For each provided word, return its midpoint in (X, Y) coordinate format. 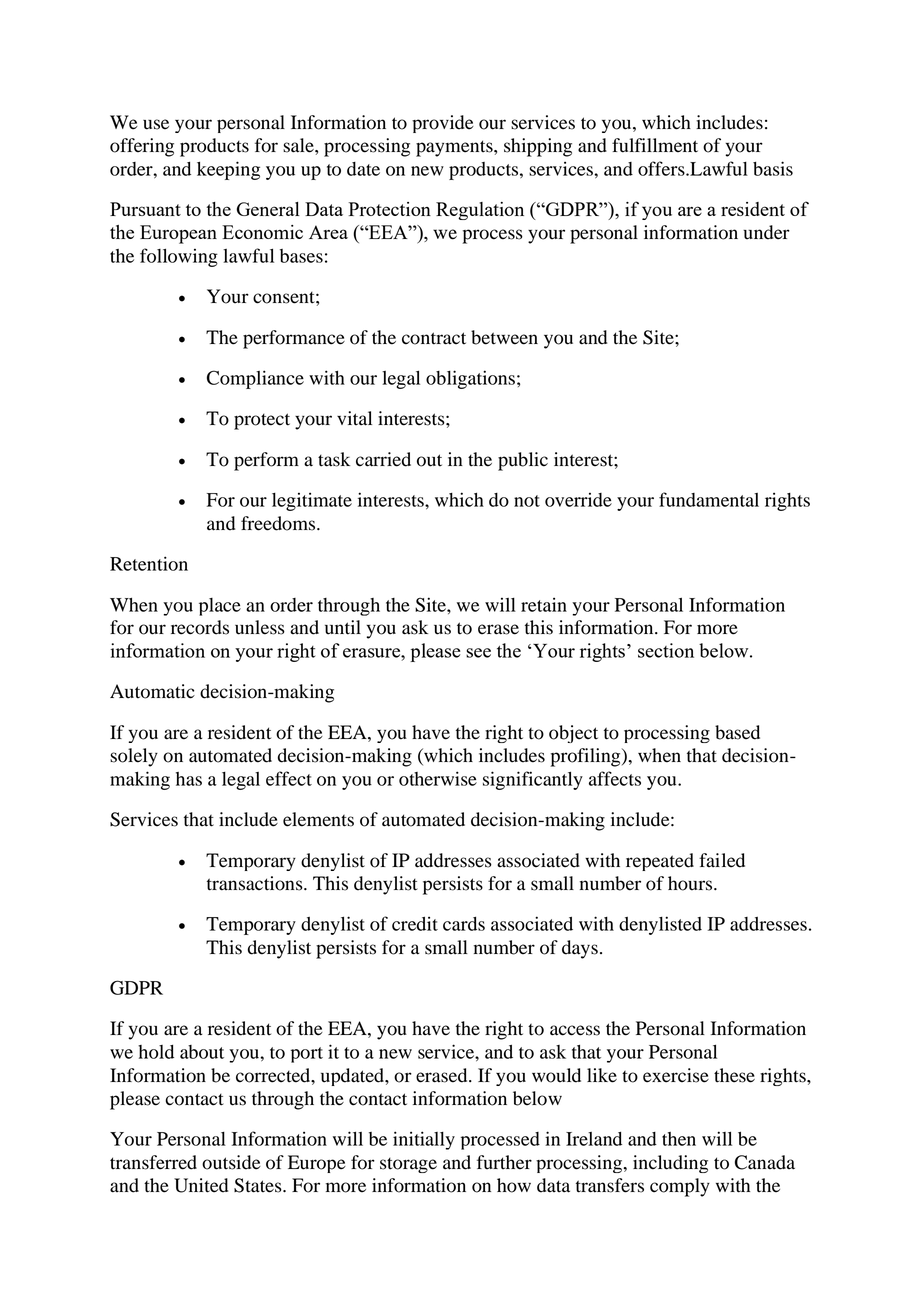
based (737, 732)
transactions (256, 883)
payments (455, 148)
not (527, 501)
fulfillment (655, 145)
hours (691, 883)
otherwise (438, 778)
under (766, 232)
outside (231, 1162)
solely (134, 757)
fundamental (709, 499)
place (220, 607)
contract (434, 338)
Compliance (255, 379)
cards (464, 924)
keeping (228, 170)
